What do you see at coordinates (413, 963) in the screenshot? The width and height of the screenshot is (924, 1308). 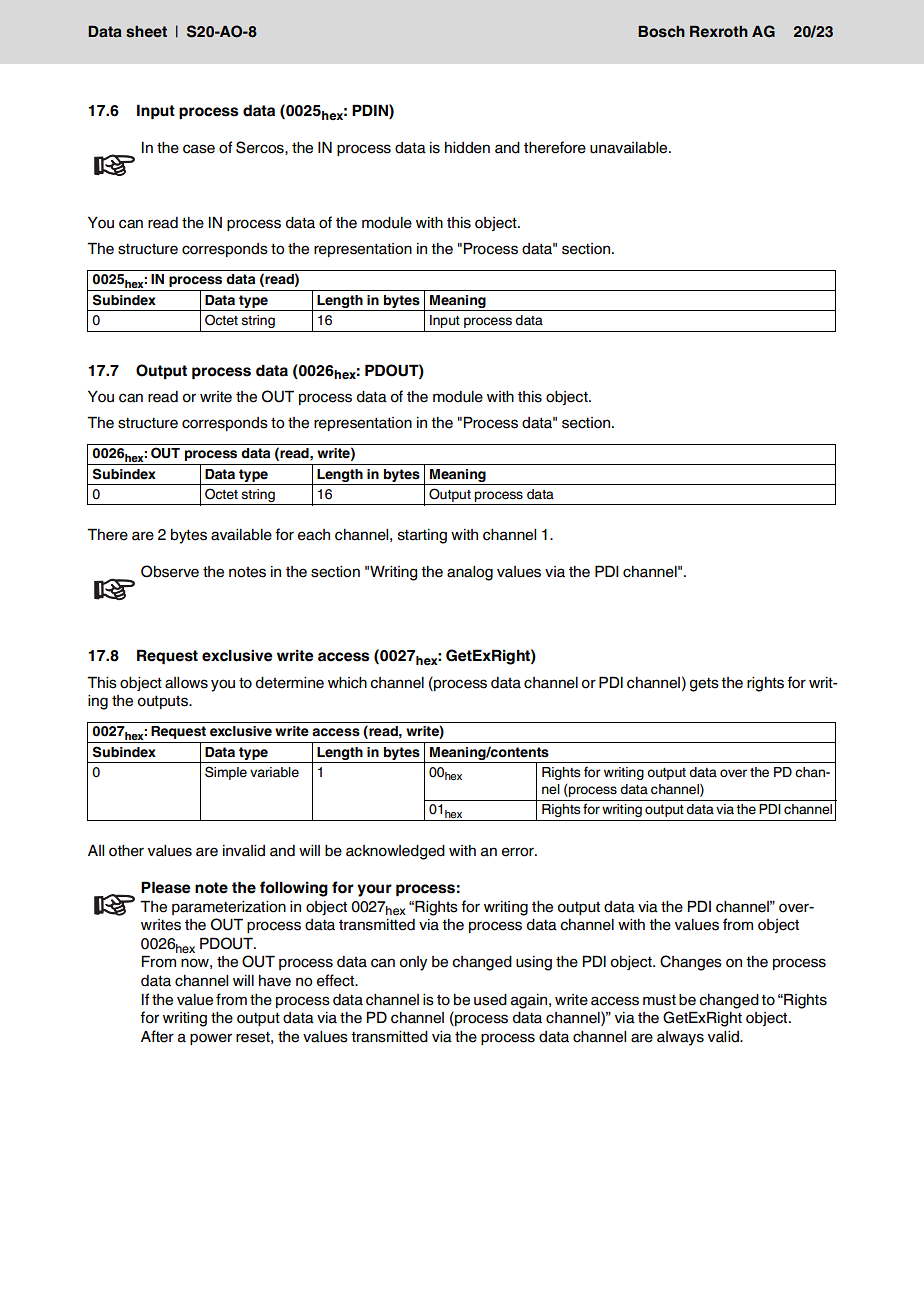 I see `only` at bounding box center [413, 963].
